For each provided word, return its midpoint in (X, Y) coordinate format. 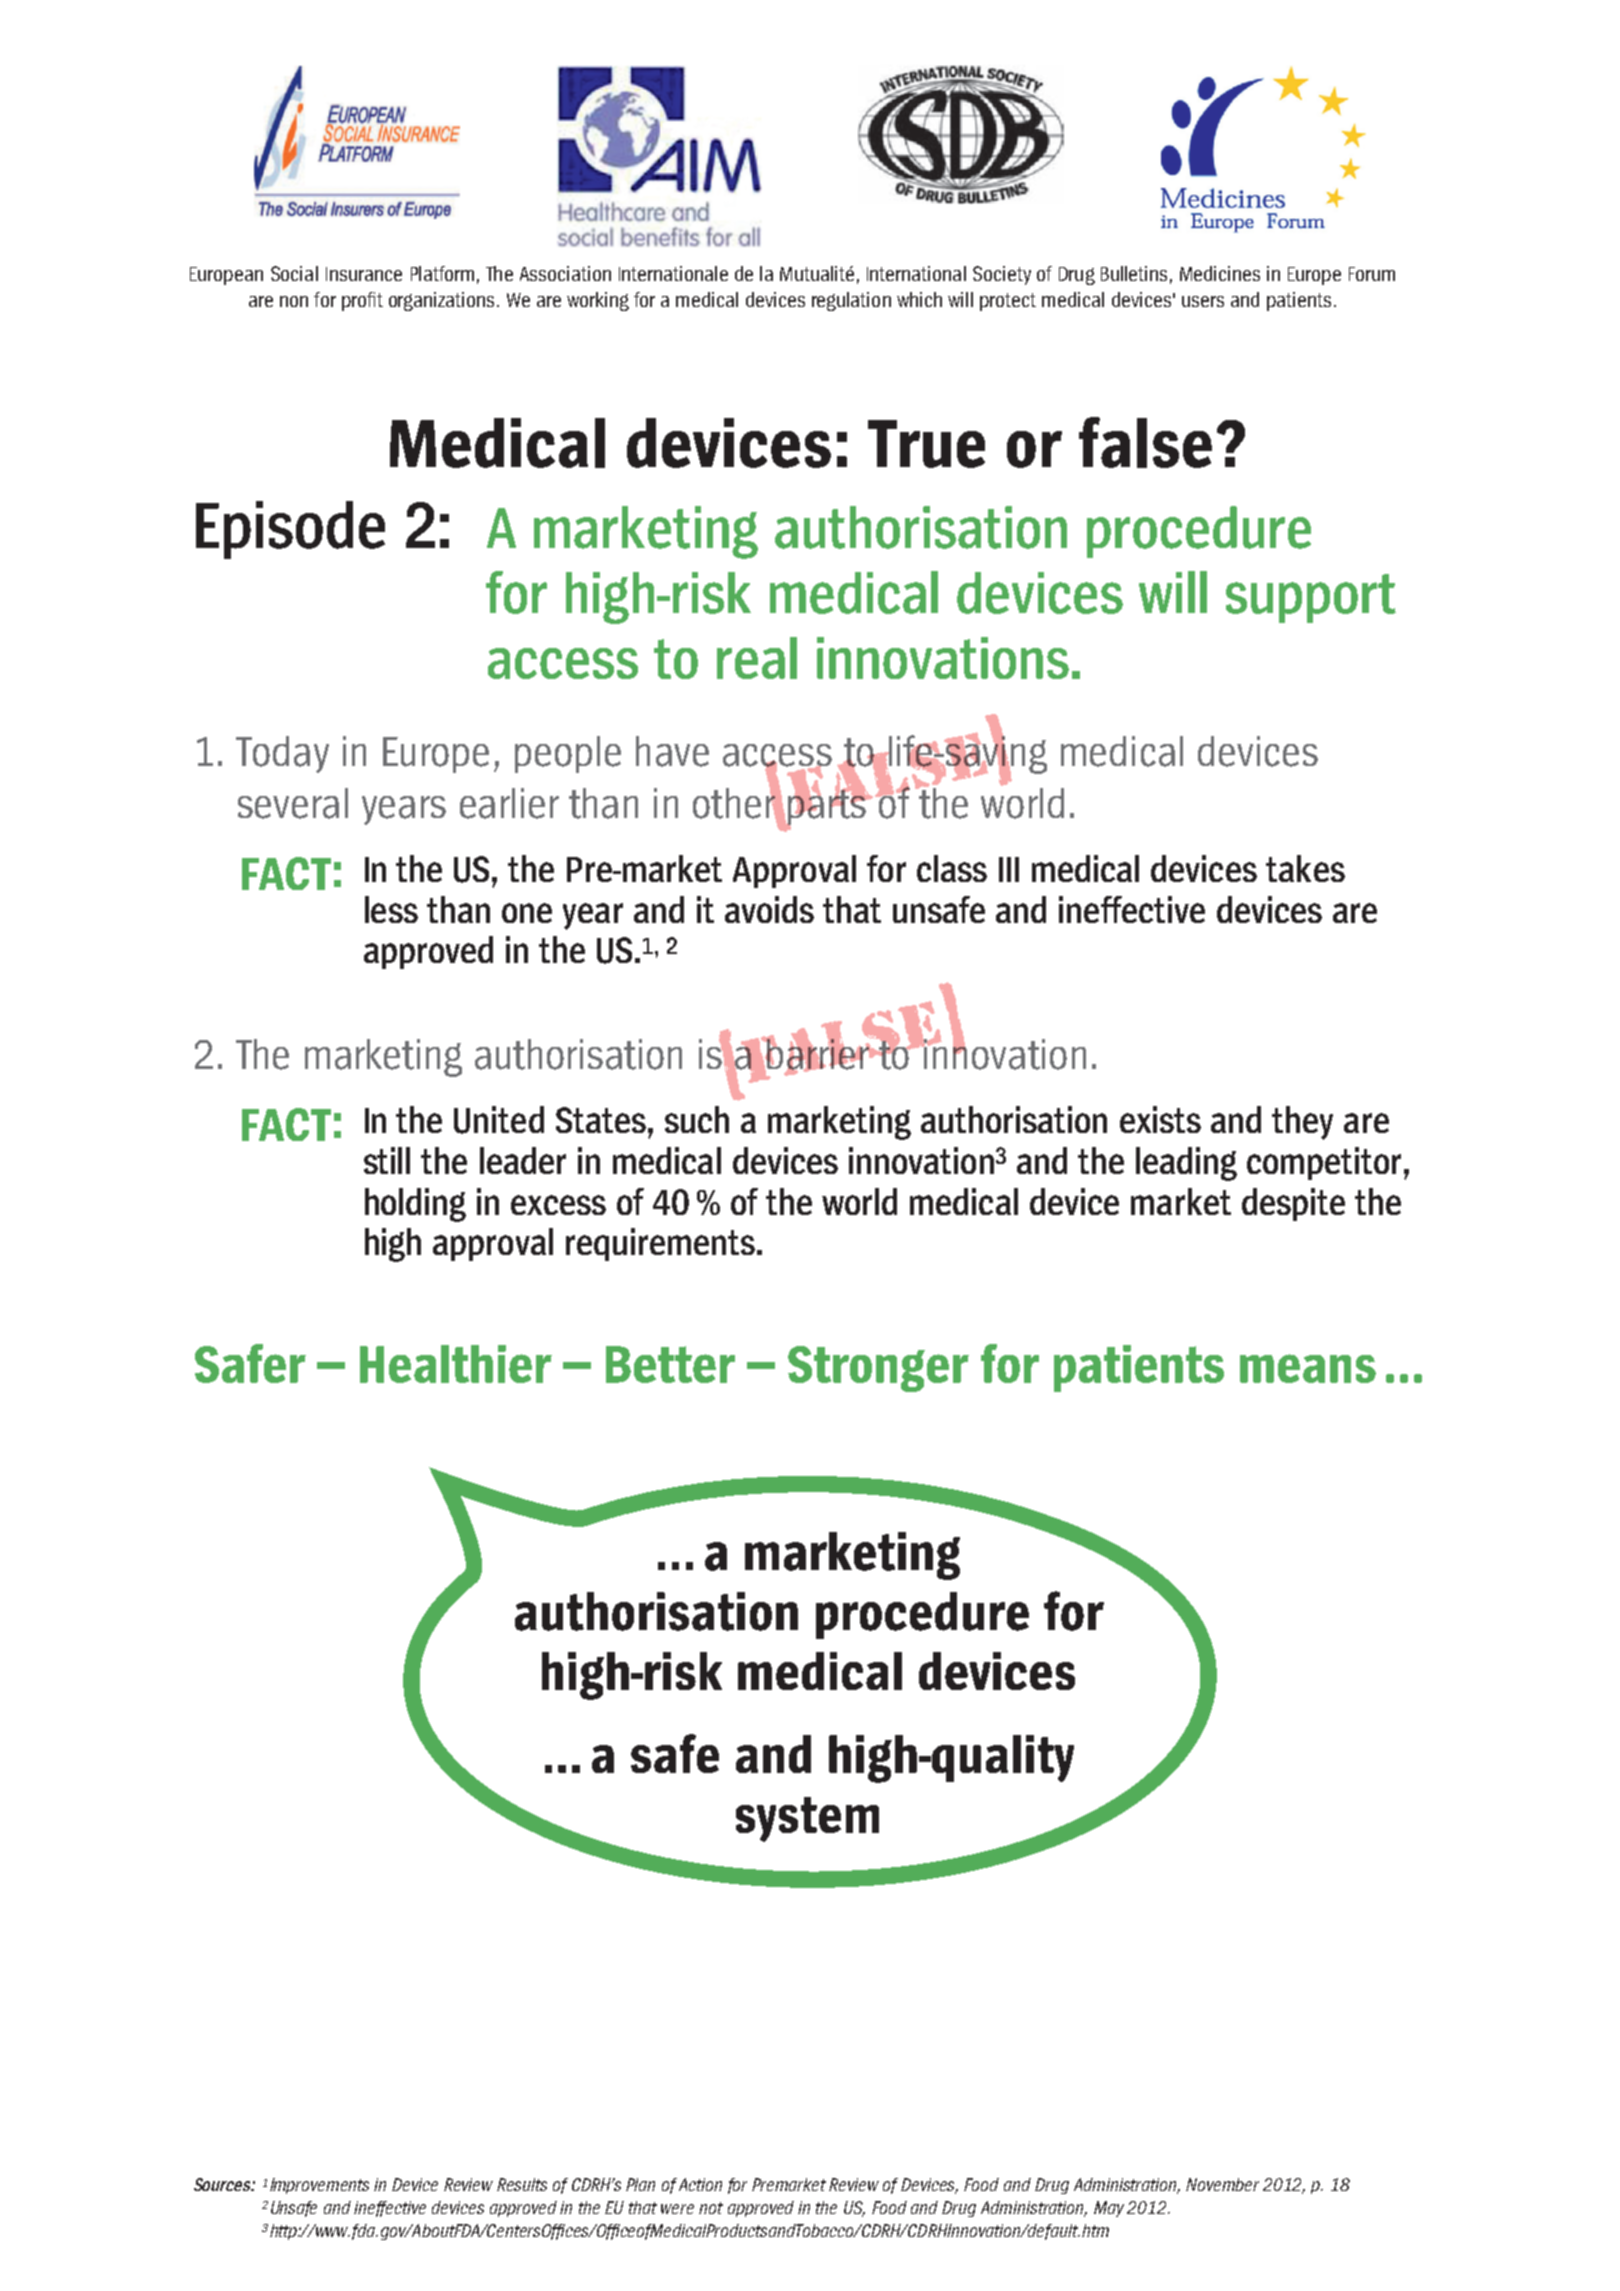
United (499, 1120)
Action (700, 2184)
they (1302, 1123)
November (1222, 2184)
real (757, 658)
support (1311, 598)
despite (1293, 1204)
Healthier (456, 1364)
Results (522, 2184)
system (807, 1819)
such (697, 1119)
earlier (509, 803)
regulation (851, 301)
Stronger (878, 1369)
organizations (441, 301)
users (1203, 301)
